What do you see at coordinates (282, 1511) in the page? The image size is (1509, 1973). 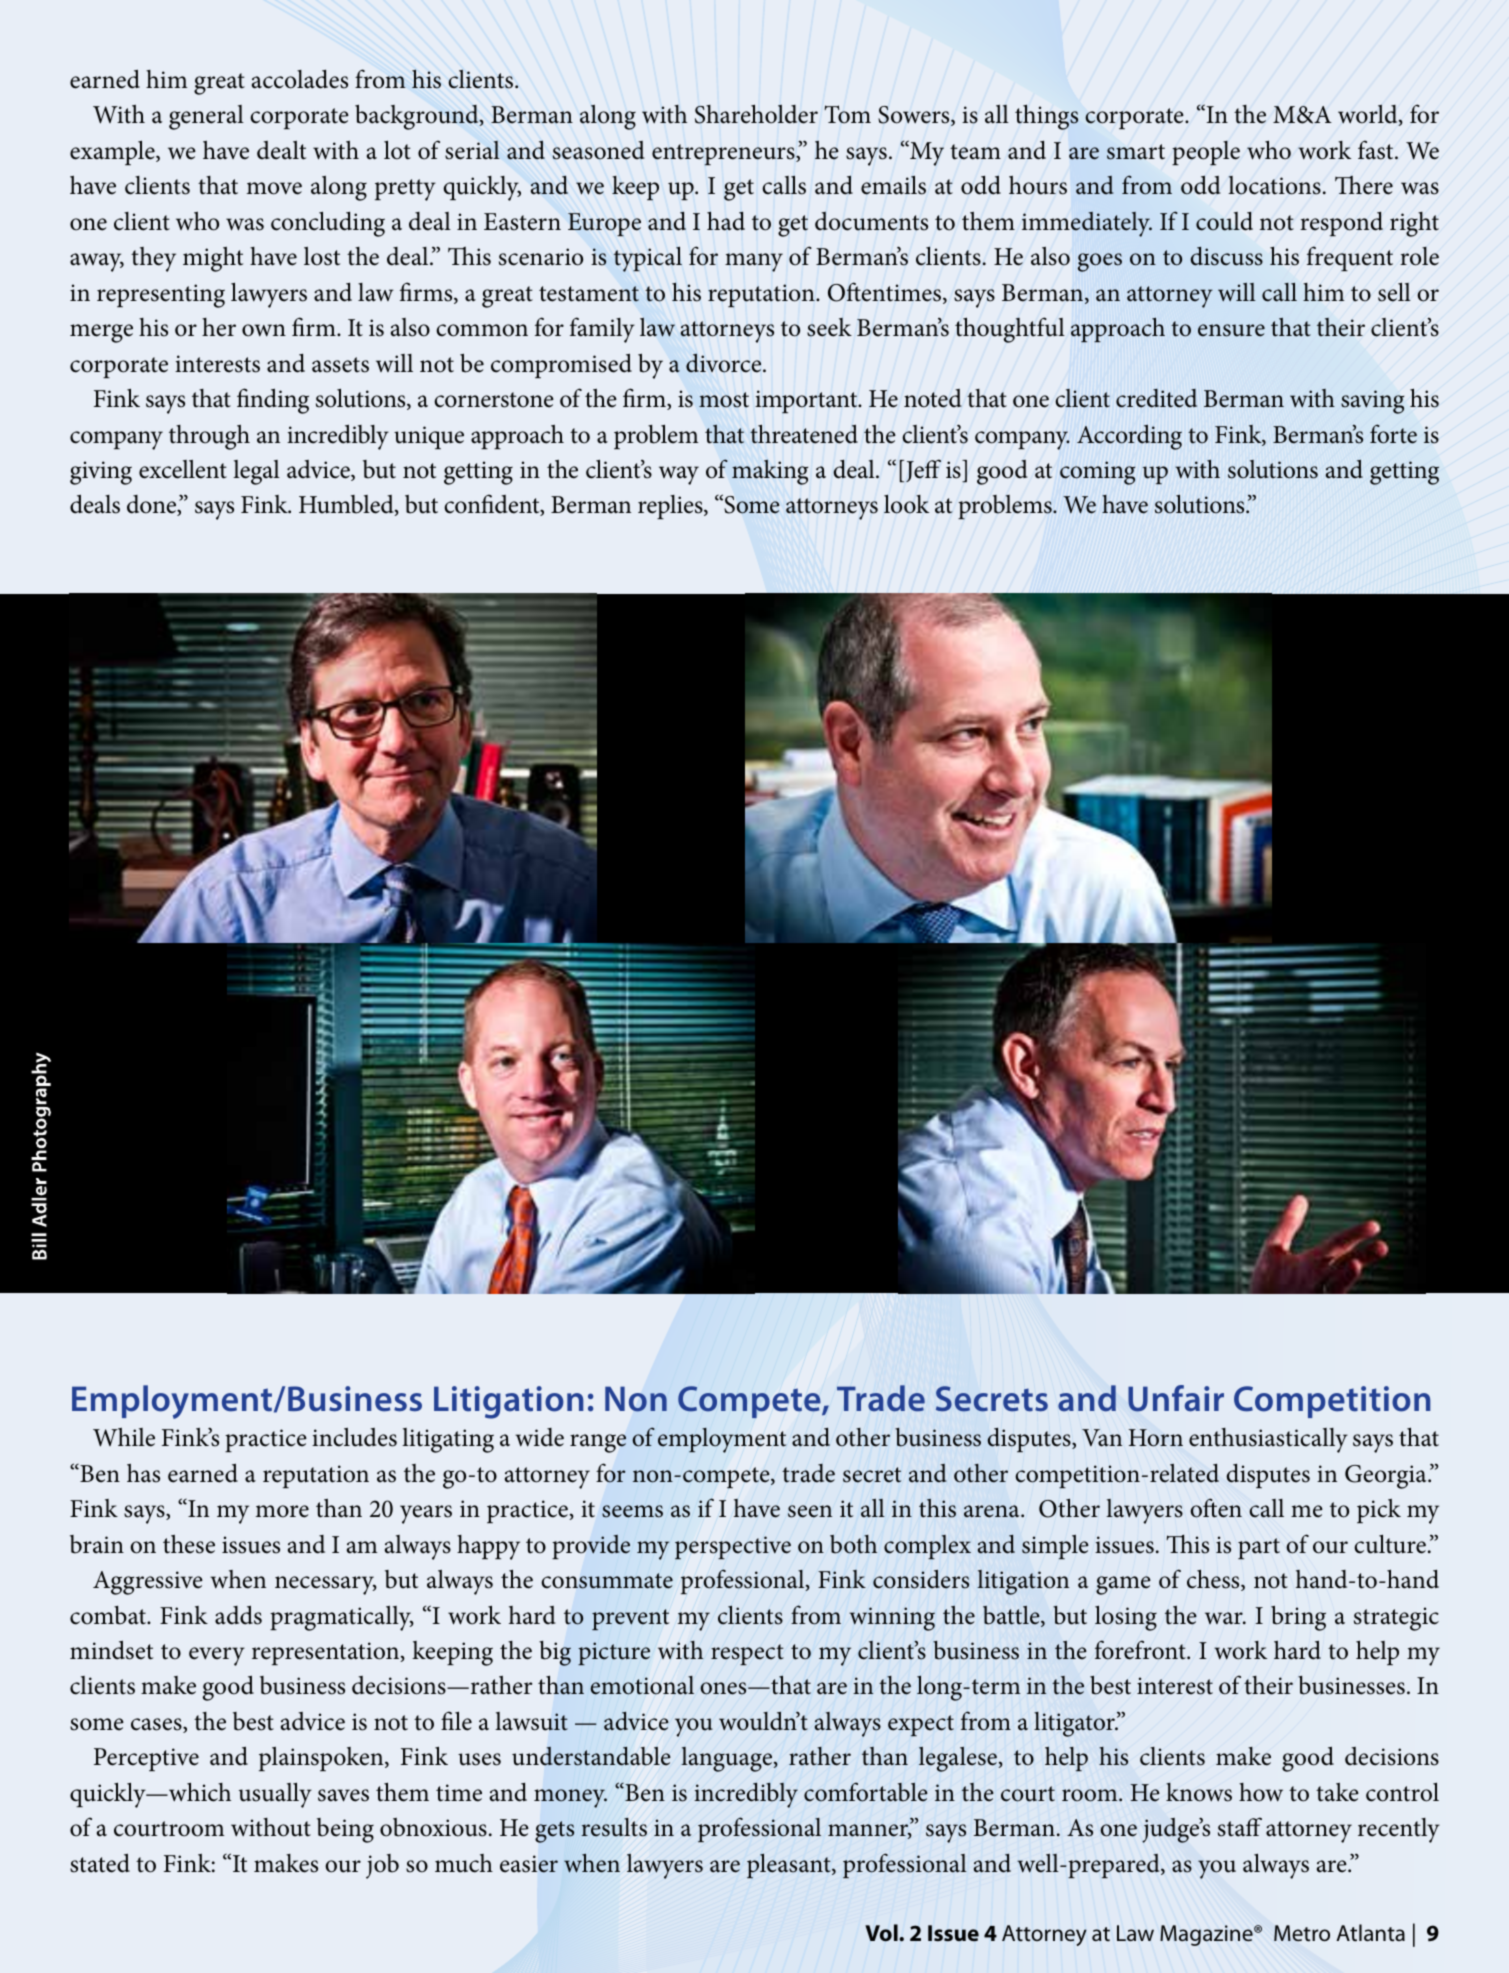 I see `more` at bounding box center [282, 1511].
